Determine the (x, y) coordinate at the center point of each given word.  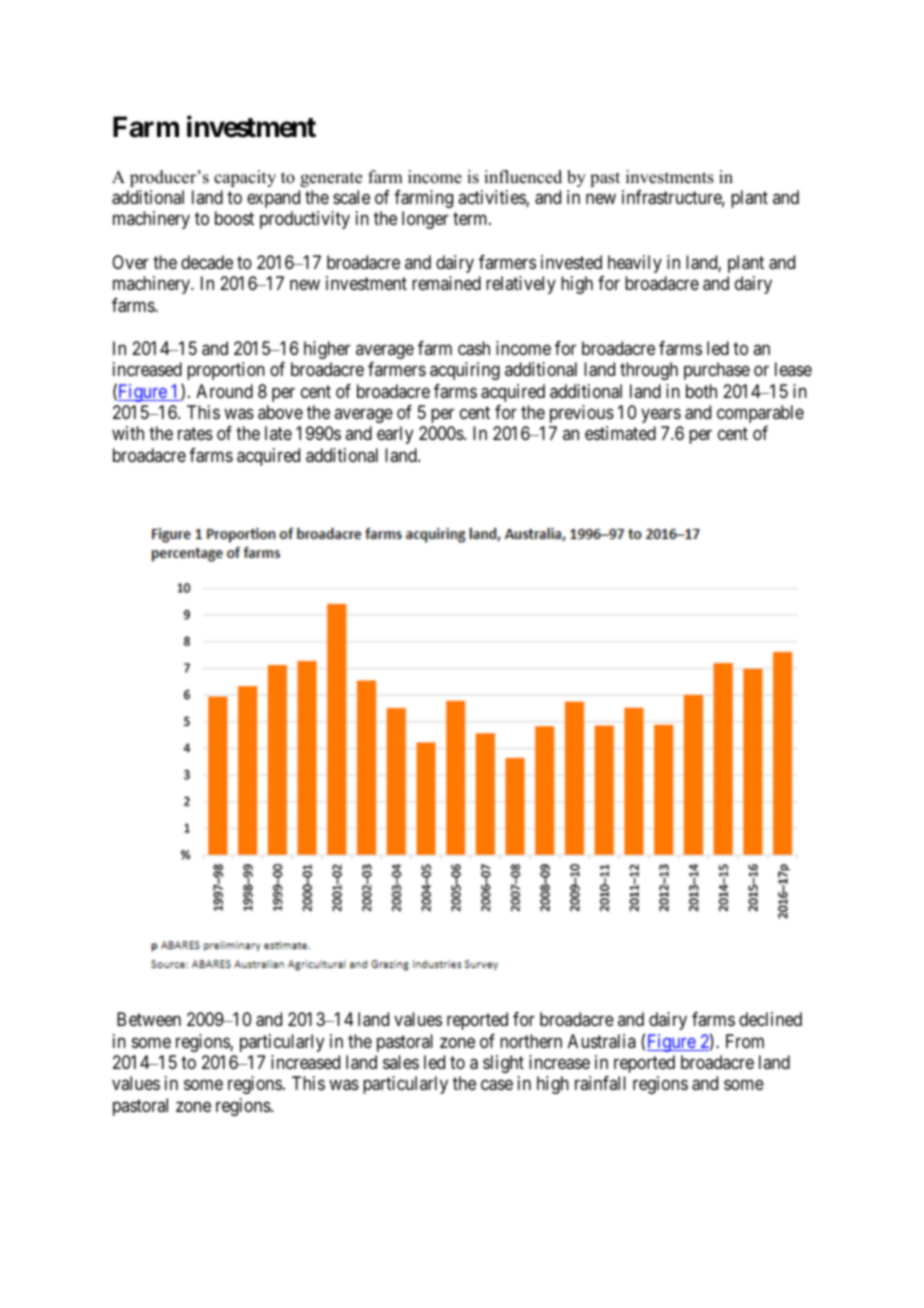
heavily (635, 264)
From (745, 1041)
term (471, 219)
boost (234, 218)
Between (149, 1019)
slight (503, 1064)
